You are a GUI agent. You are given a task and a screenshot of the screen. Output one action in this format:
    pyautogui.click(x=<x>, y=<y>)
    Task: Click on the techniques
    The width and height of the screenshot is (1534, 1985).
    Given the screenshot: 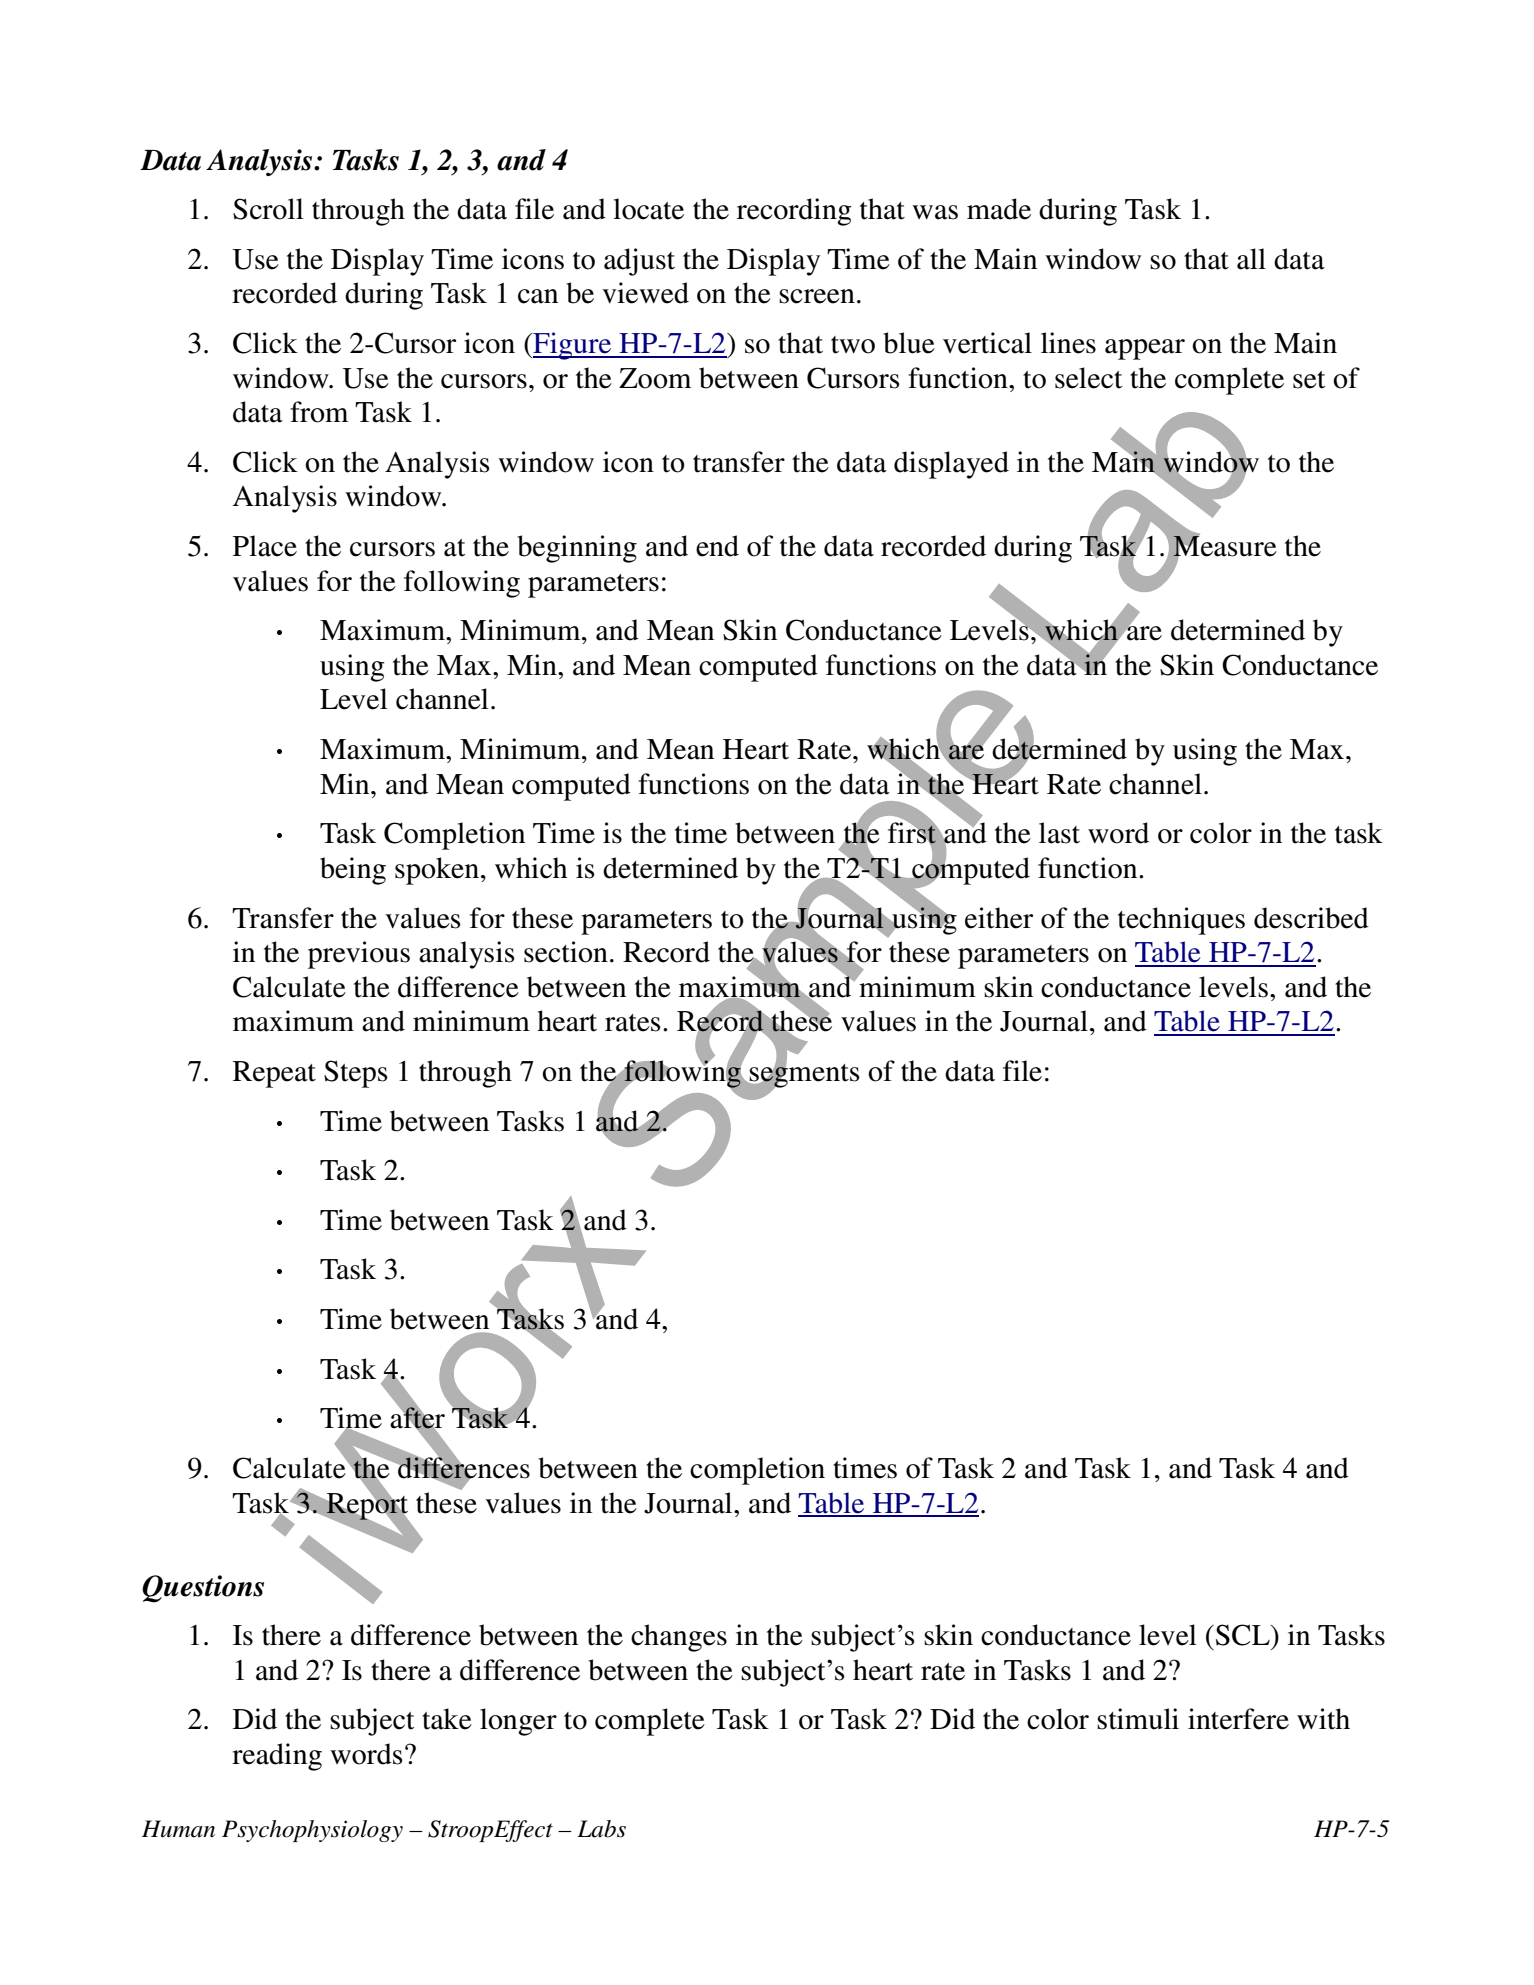 What is the action you would take?
    pyautogui.click(x=1181, y=921)
